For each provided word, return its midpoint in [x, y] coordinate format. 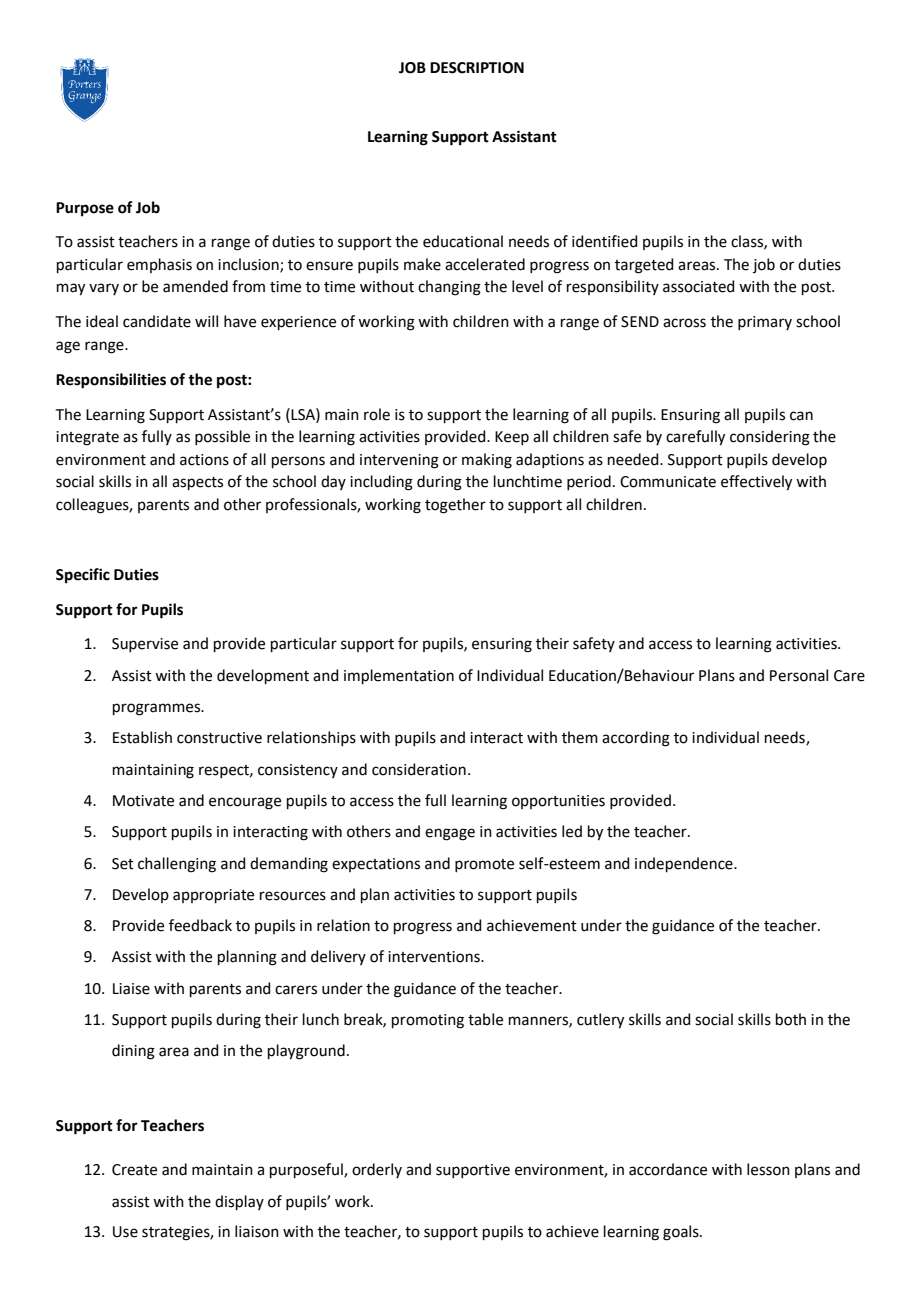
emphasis [159, 265]
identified [605, 241]
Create [134, 1170]
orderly [377, 1170]
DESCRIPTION [477, 68]
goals [682, 1233]
